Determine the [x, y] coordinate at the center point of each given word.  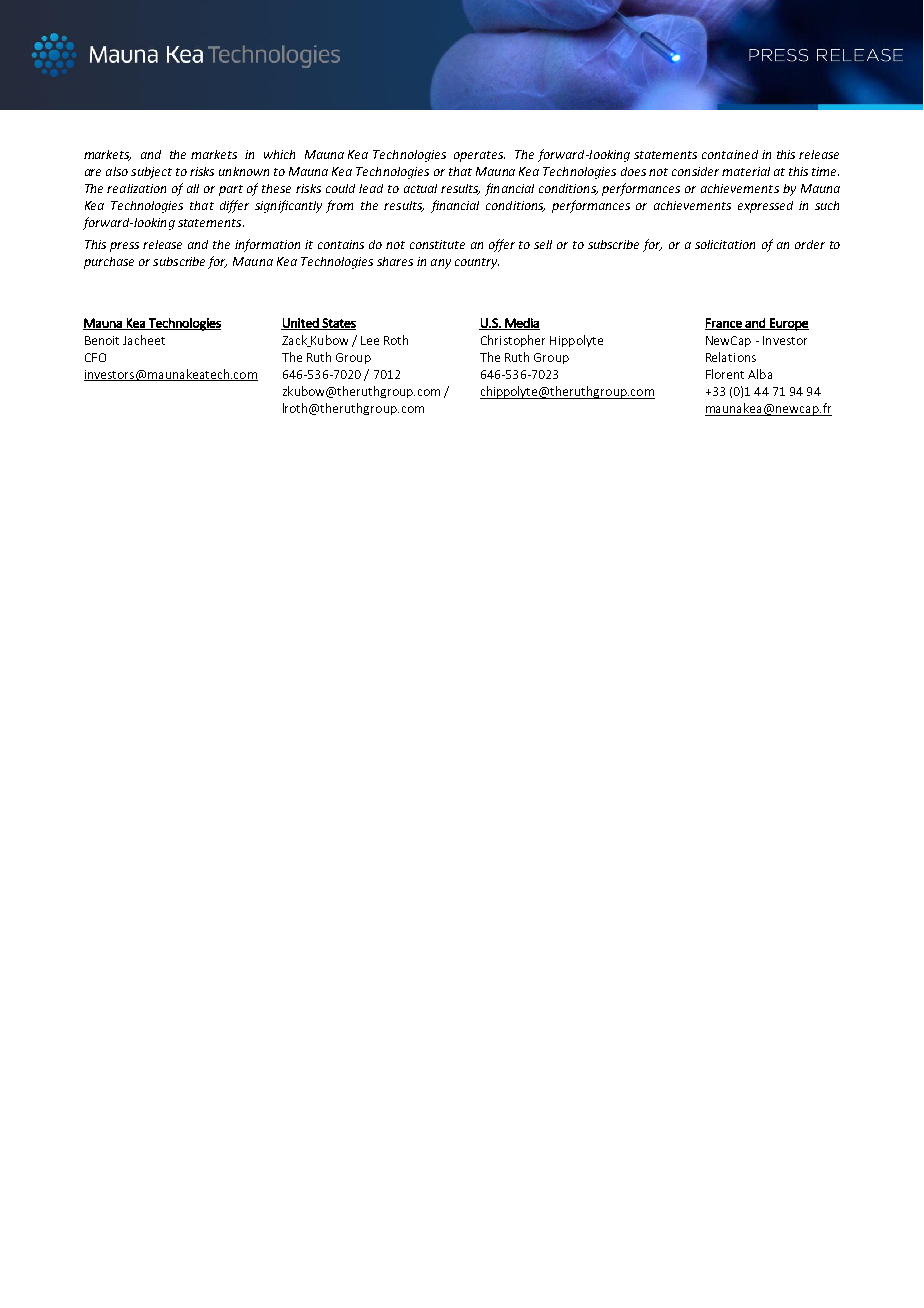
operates [479, 156]
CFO [95, 357]
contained [730, 154]
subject [151, 173]
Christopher [513, 341]
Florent [725, 374]
